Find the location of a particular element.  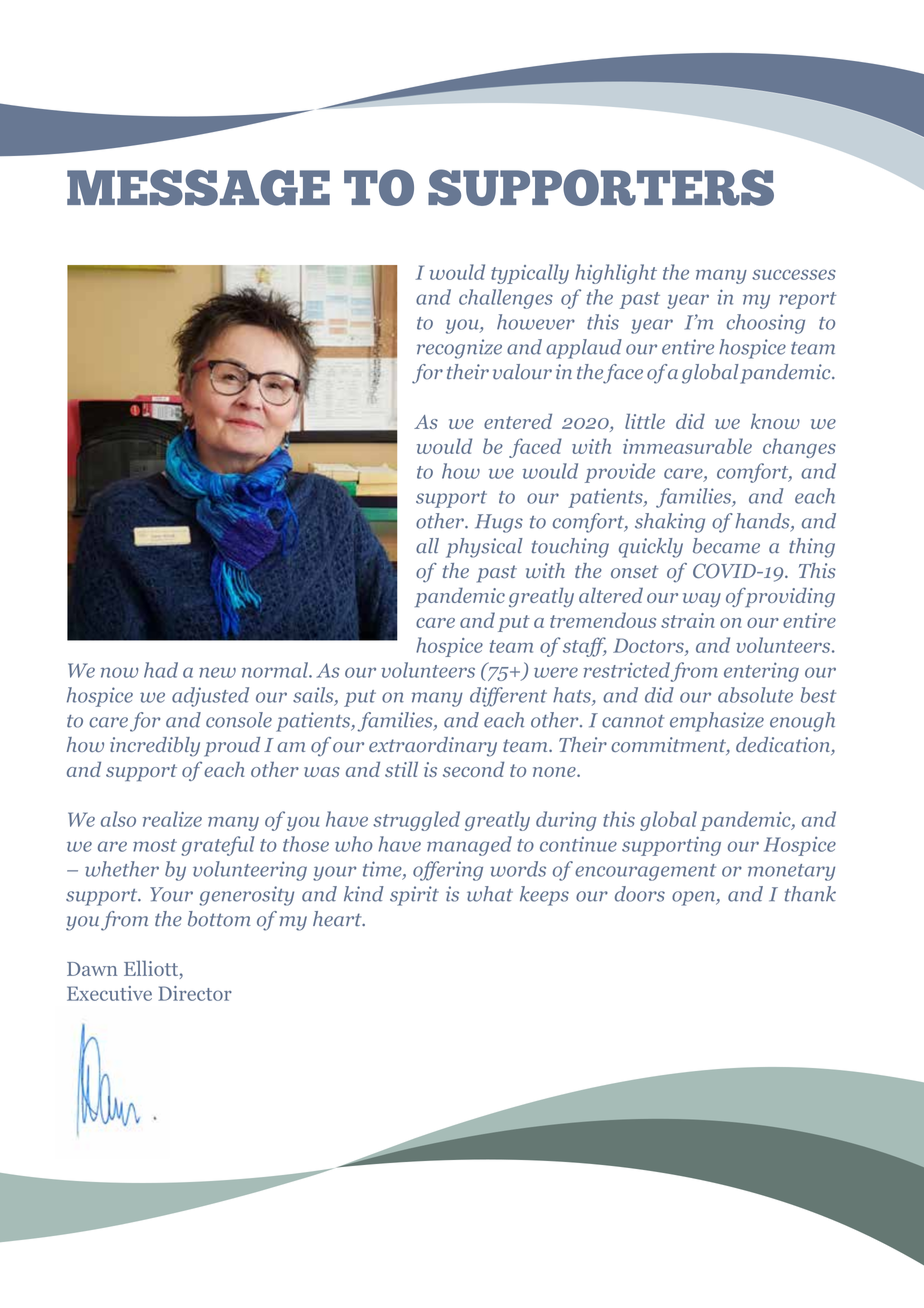

entering is located at coordinates (761, 672).
